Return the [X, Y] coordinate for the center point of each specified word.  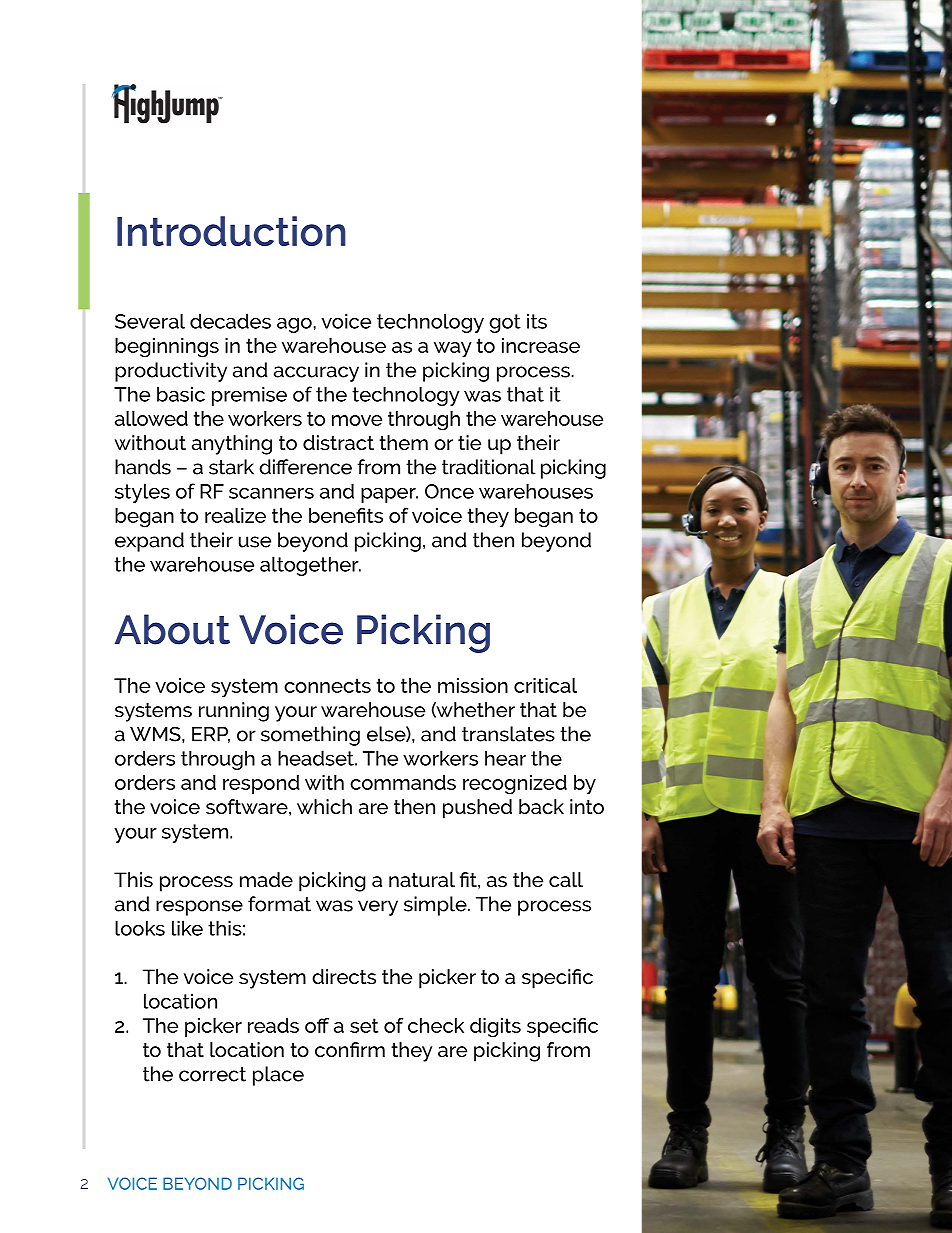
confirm [350, 1049]
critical [545, 685]
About [172, 629]
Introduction [231, 231]
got [505, 323]
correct [212, 1074]
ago [295, 325]
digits [495, 1028]
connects [327, 685]
